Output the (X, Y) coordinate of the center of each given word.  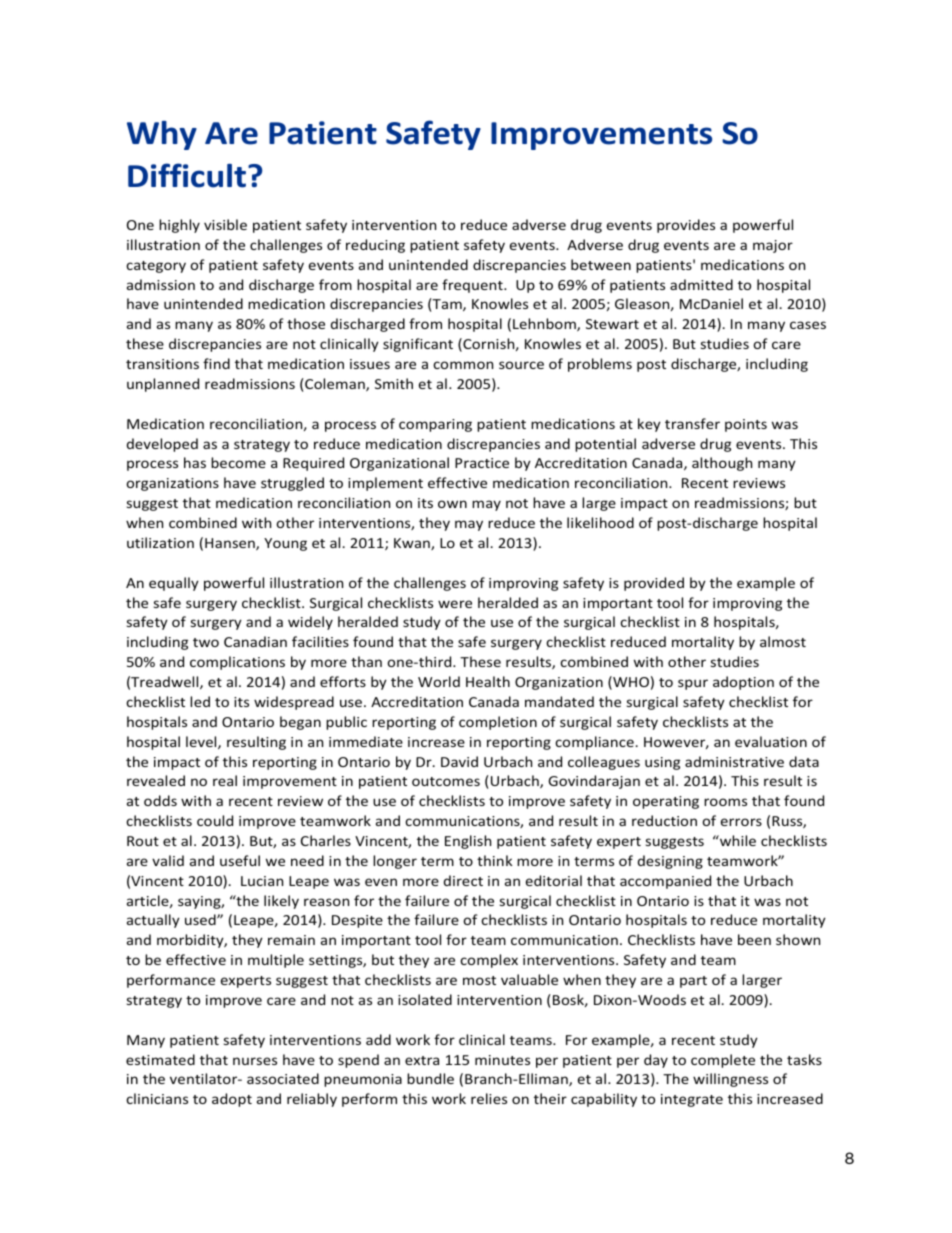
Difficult (187, 175)
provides (686, 226)
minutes (502, 1060)
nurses (255, 1061)
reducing (375, 246)
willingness (730, 1080)
